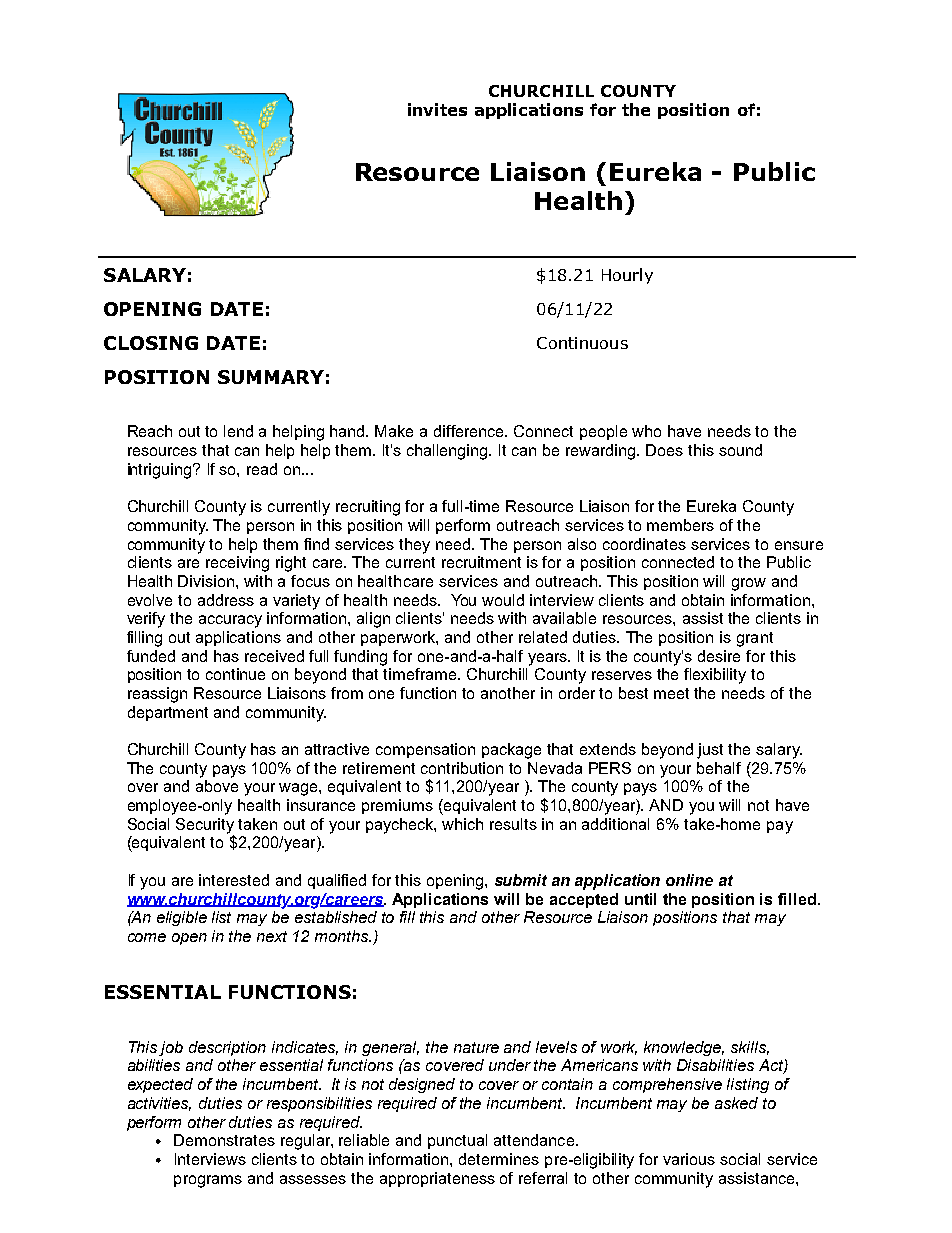 This screenshot has width=952, height=1233. Describe the element at coordinates (262, 469) in the screenshot. I see `read` at that location.
